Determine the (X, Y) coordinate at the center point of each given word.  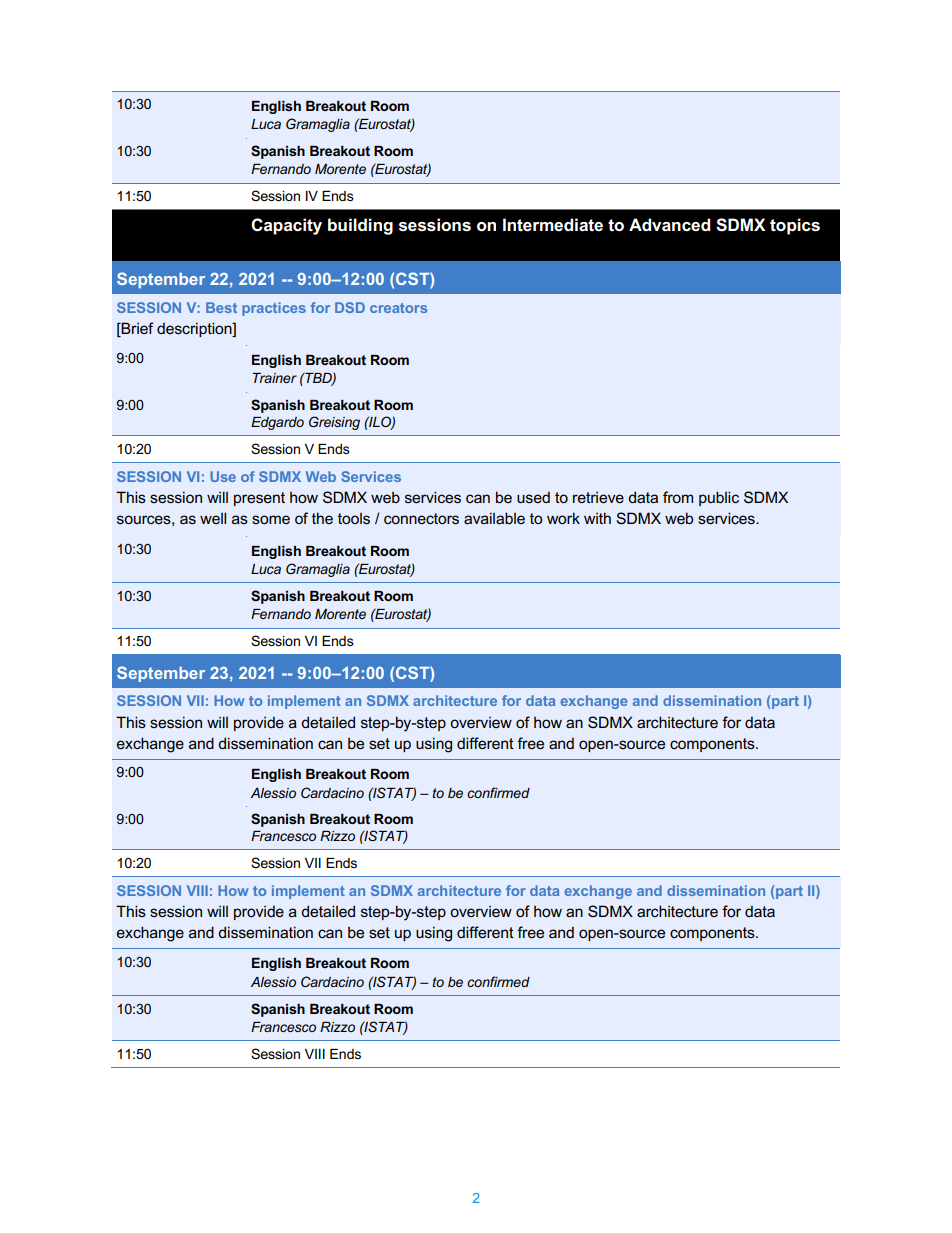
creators (398, 308)
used (533, 497)
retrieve (598, 497)
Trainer (274, 378)
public (719, 498)
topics (795, 226)
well (213, 518)
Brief (136, 329)
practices (274, 309)
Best (221, 307)
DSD (350, 307)
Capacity (286, 226)
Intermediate (553, 225)
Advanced (669, 225)
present (259, 499)
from (678, 497)
